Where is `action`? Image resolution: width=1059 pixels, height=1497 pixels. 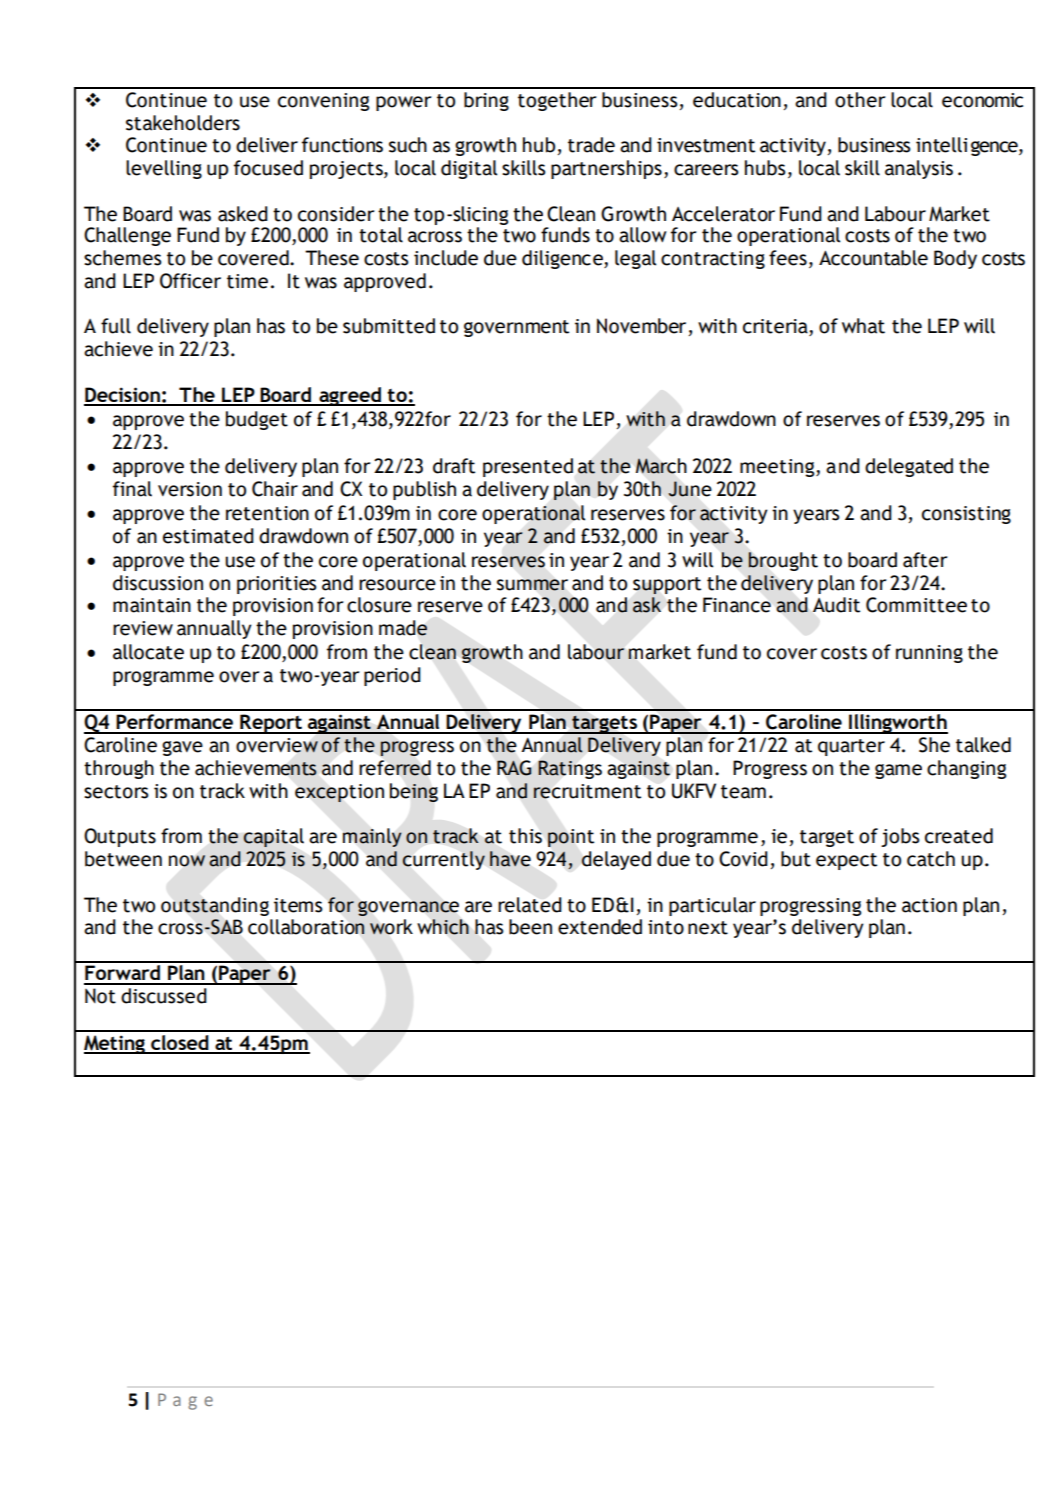
action is located at coordinates (929, 905).
